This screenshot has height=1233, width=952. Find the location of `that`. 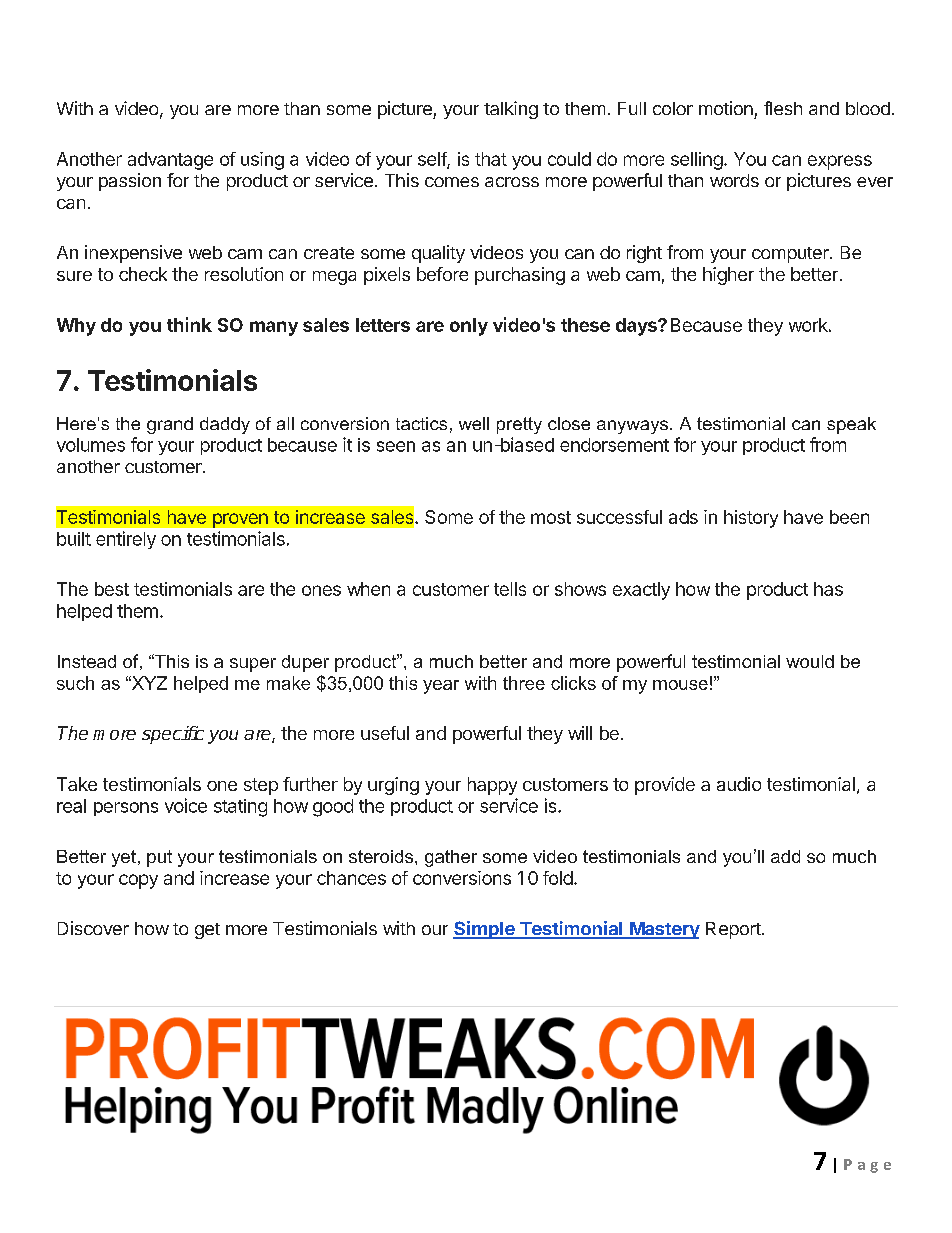

that is located at coordinates (491, 159).
